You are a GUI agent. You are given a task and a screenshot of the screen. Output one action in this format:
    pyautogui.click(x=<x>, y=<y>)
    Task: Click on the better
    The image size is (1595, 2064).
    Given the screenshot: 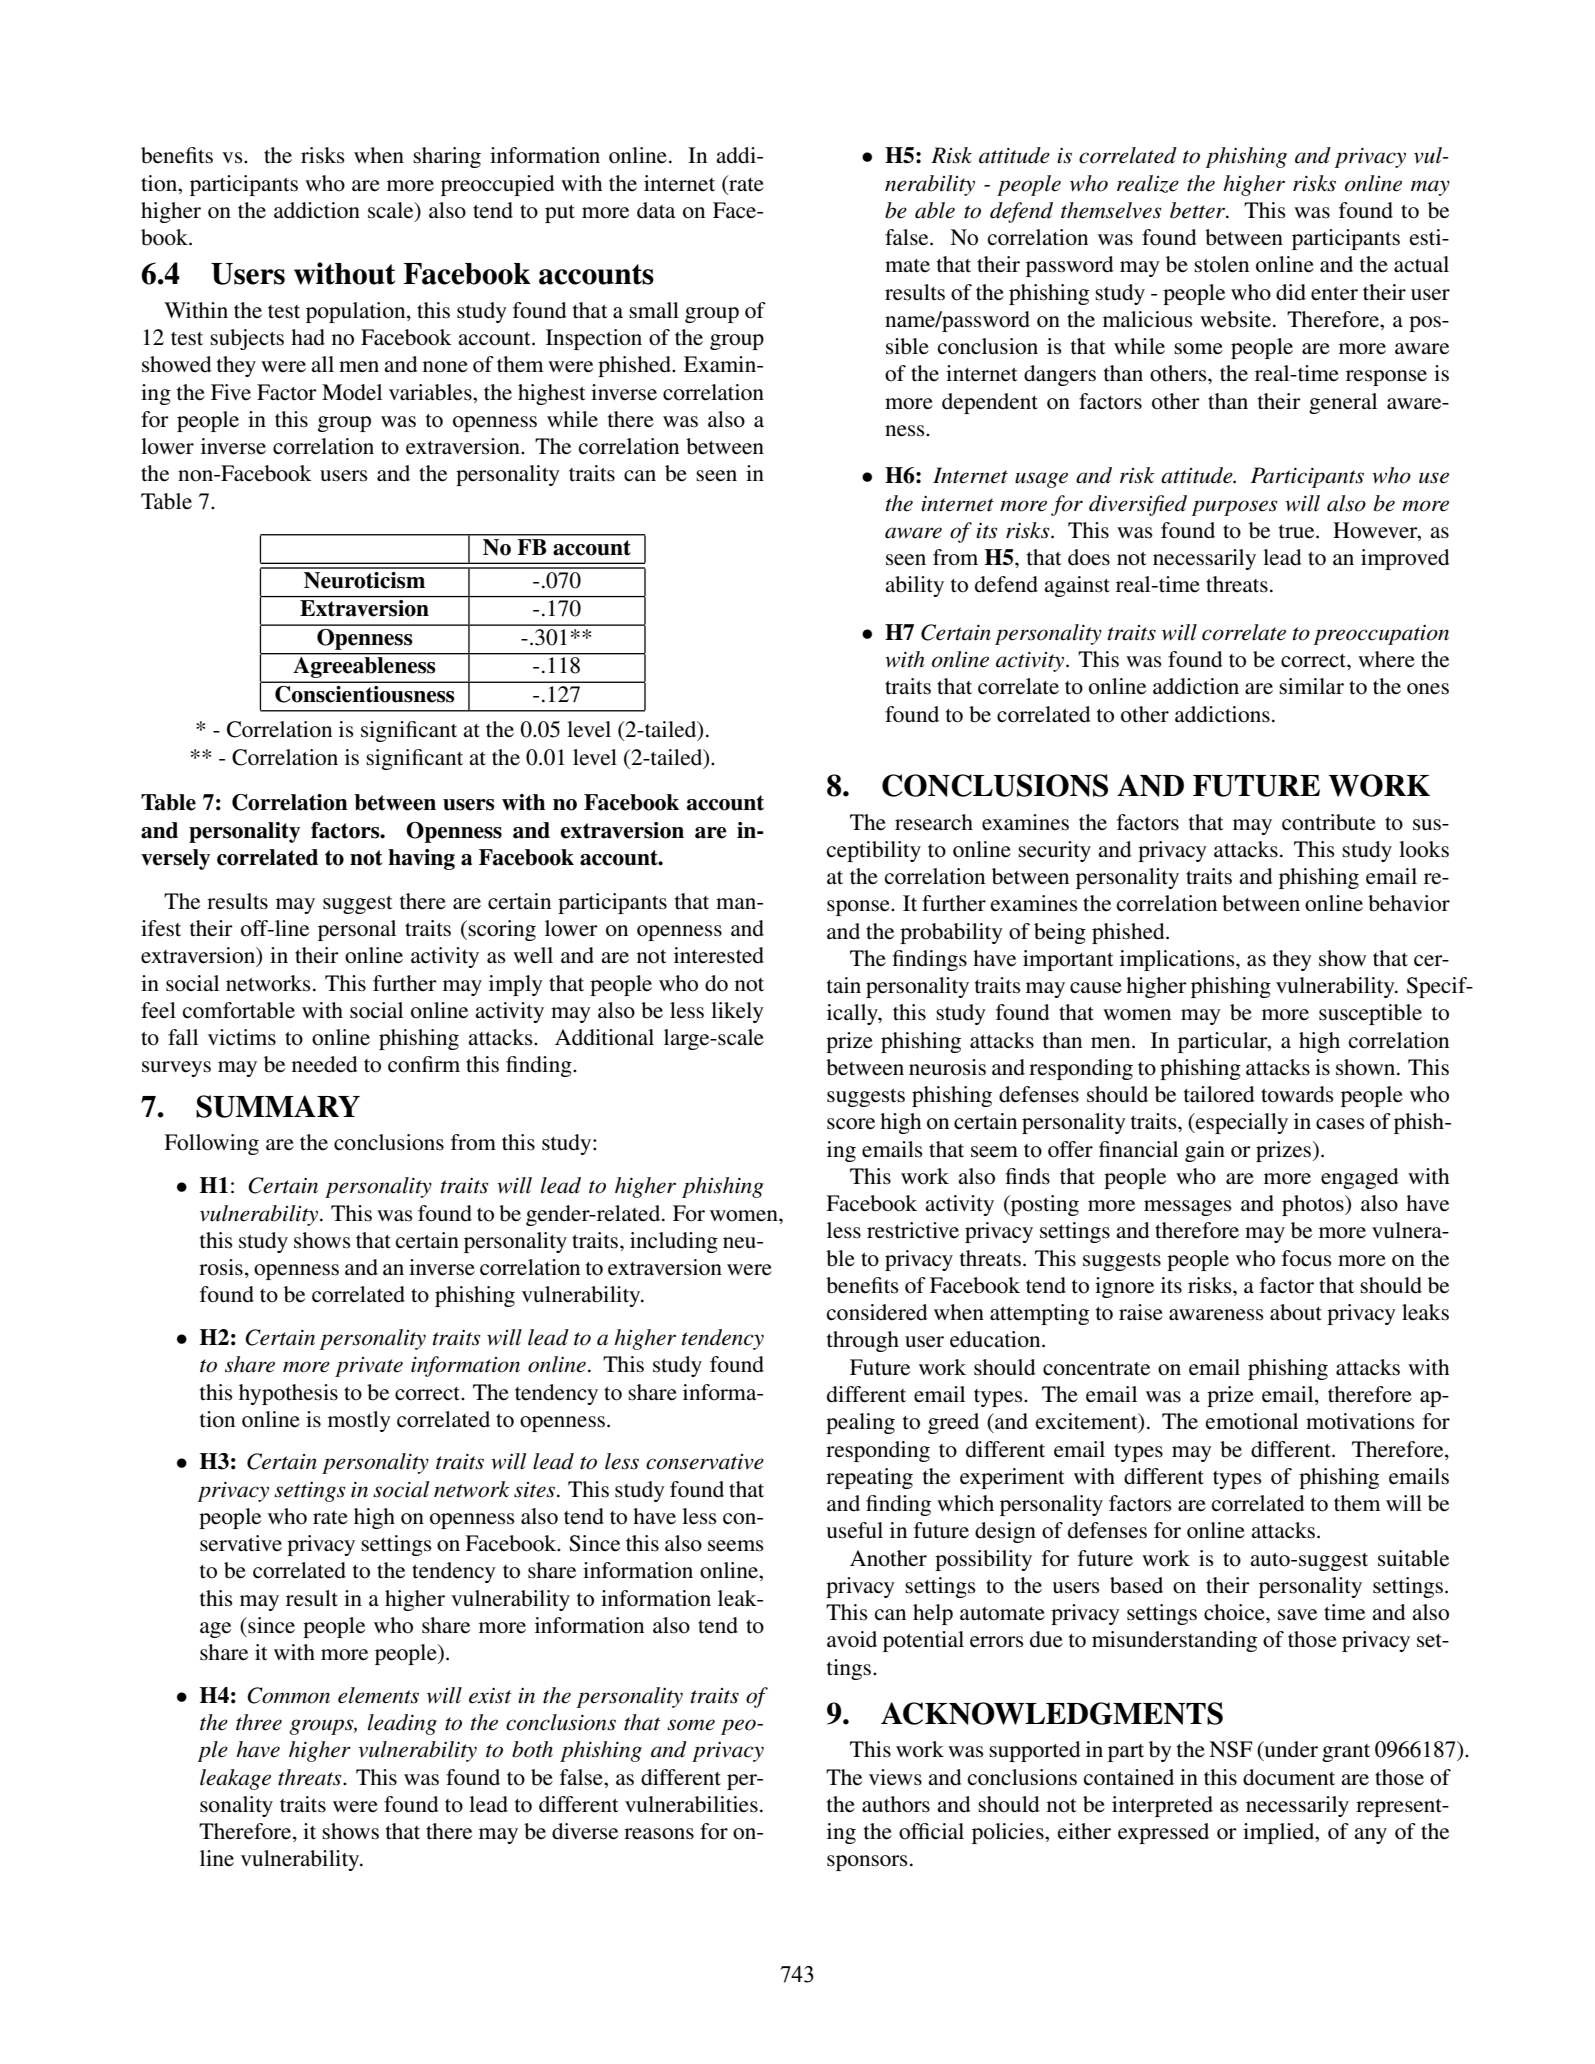 What is the action you would take?
    pyautogui.click(x=1198, y=210)
